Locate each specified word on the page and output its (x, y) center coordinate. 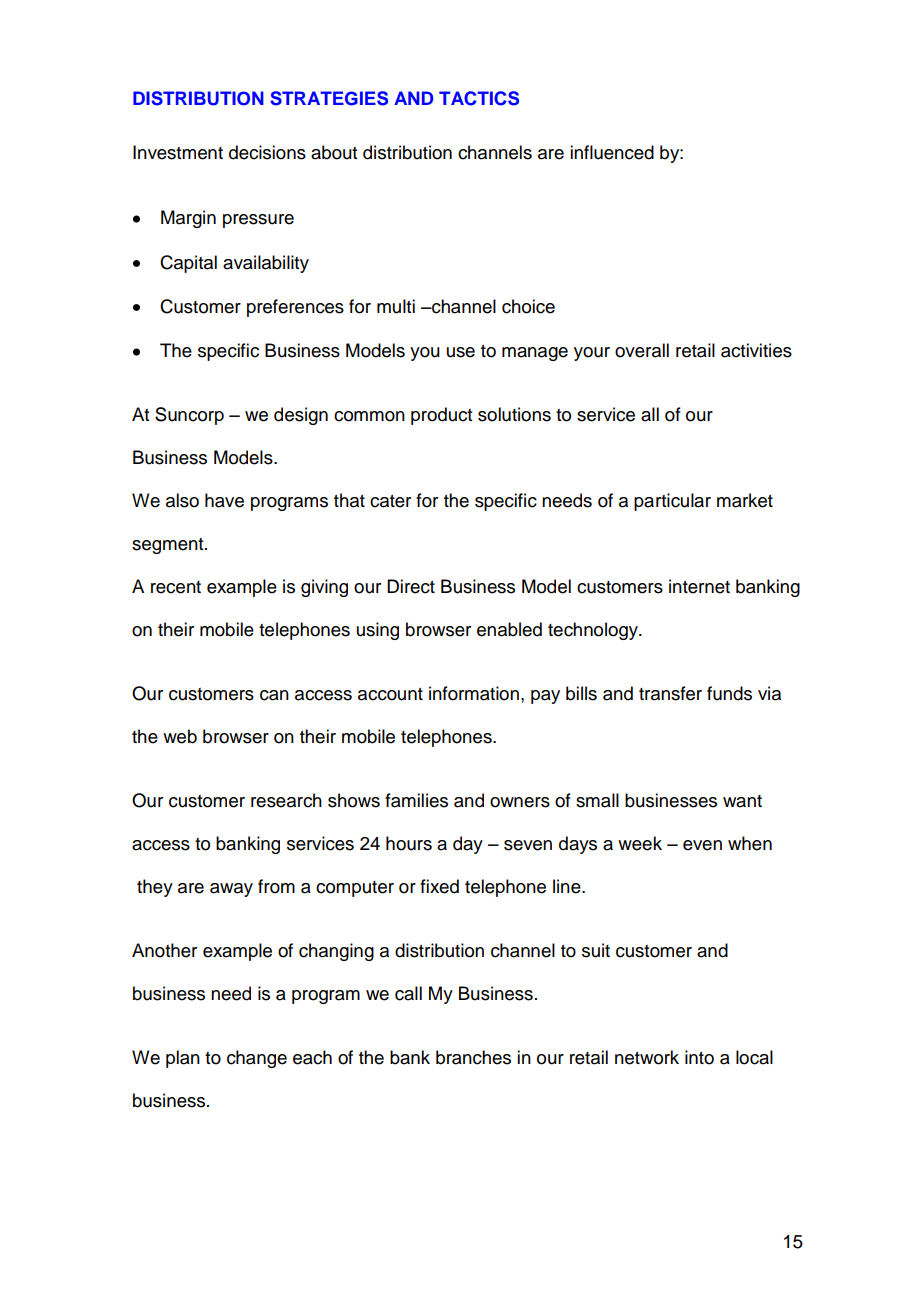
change (257, 1059)
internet (699, 586)
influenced (612, 152)
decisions (267, 152)
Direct (411, 586)
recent (176, 587)
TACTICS (479, 98)
